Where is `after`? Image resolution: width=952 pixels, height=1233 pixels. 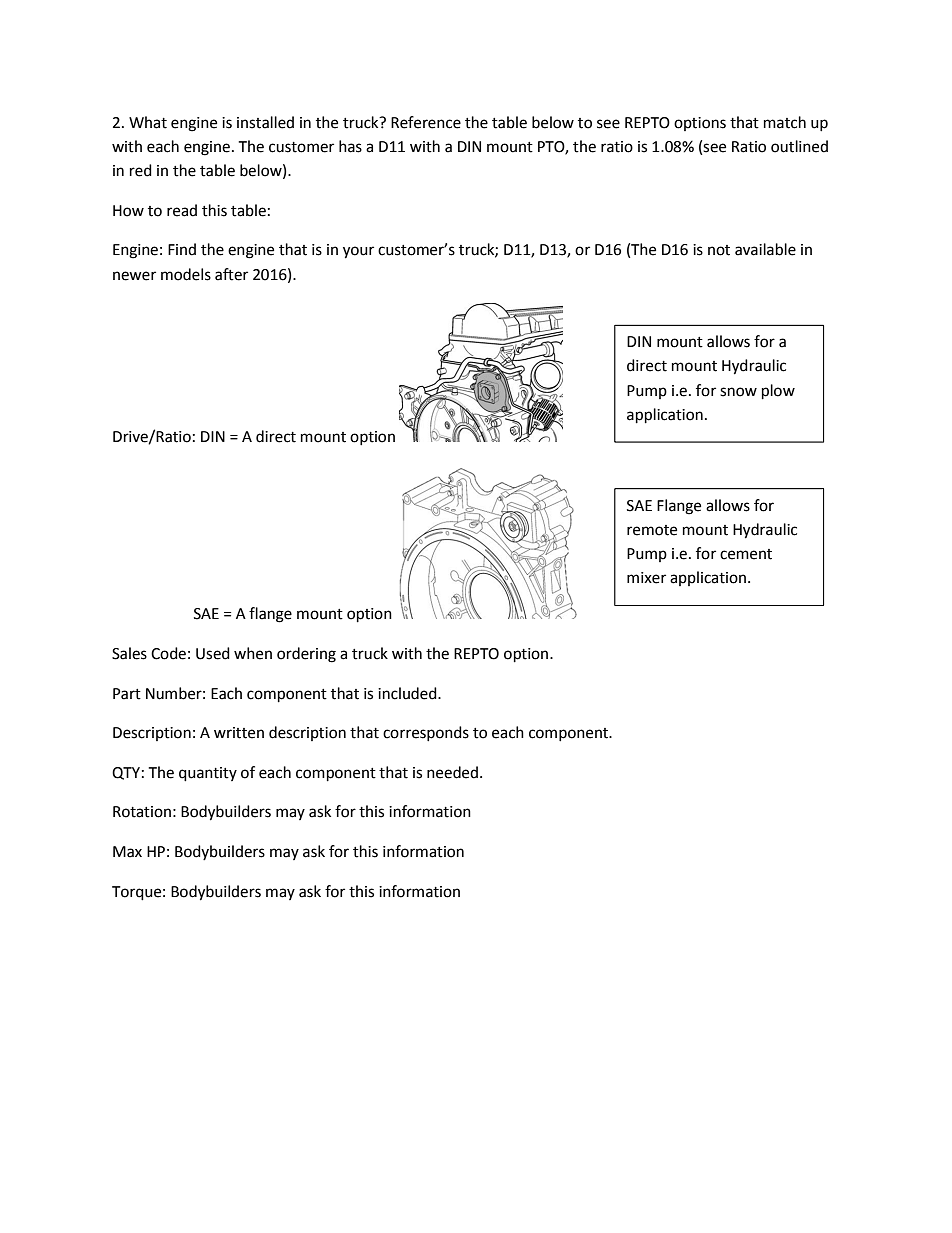
after is located at coordinates (231, 274).
